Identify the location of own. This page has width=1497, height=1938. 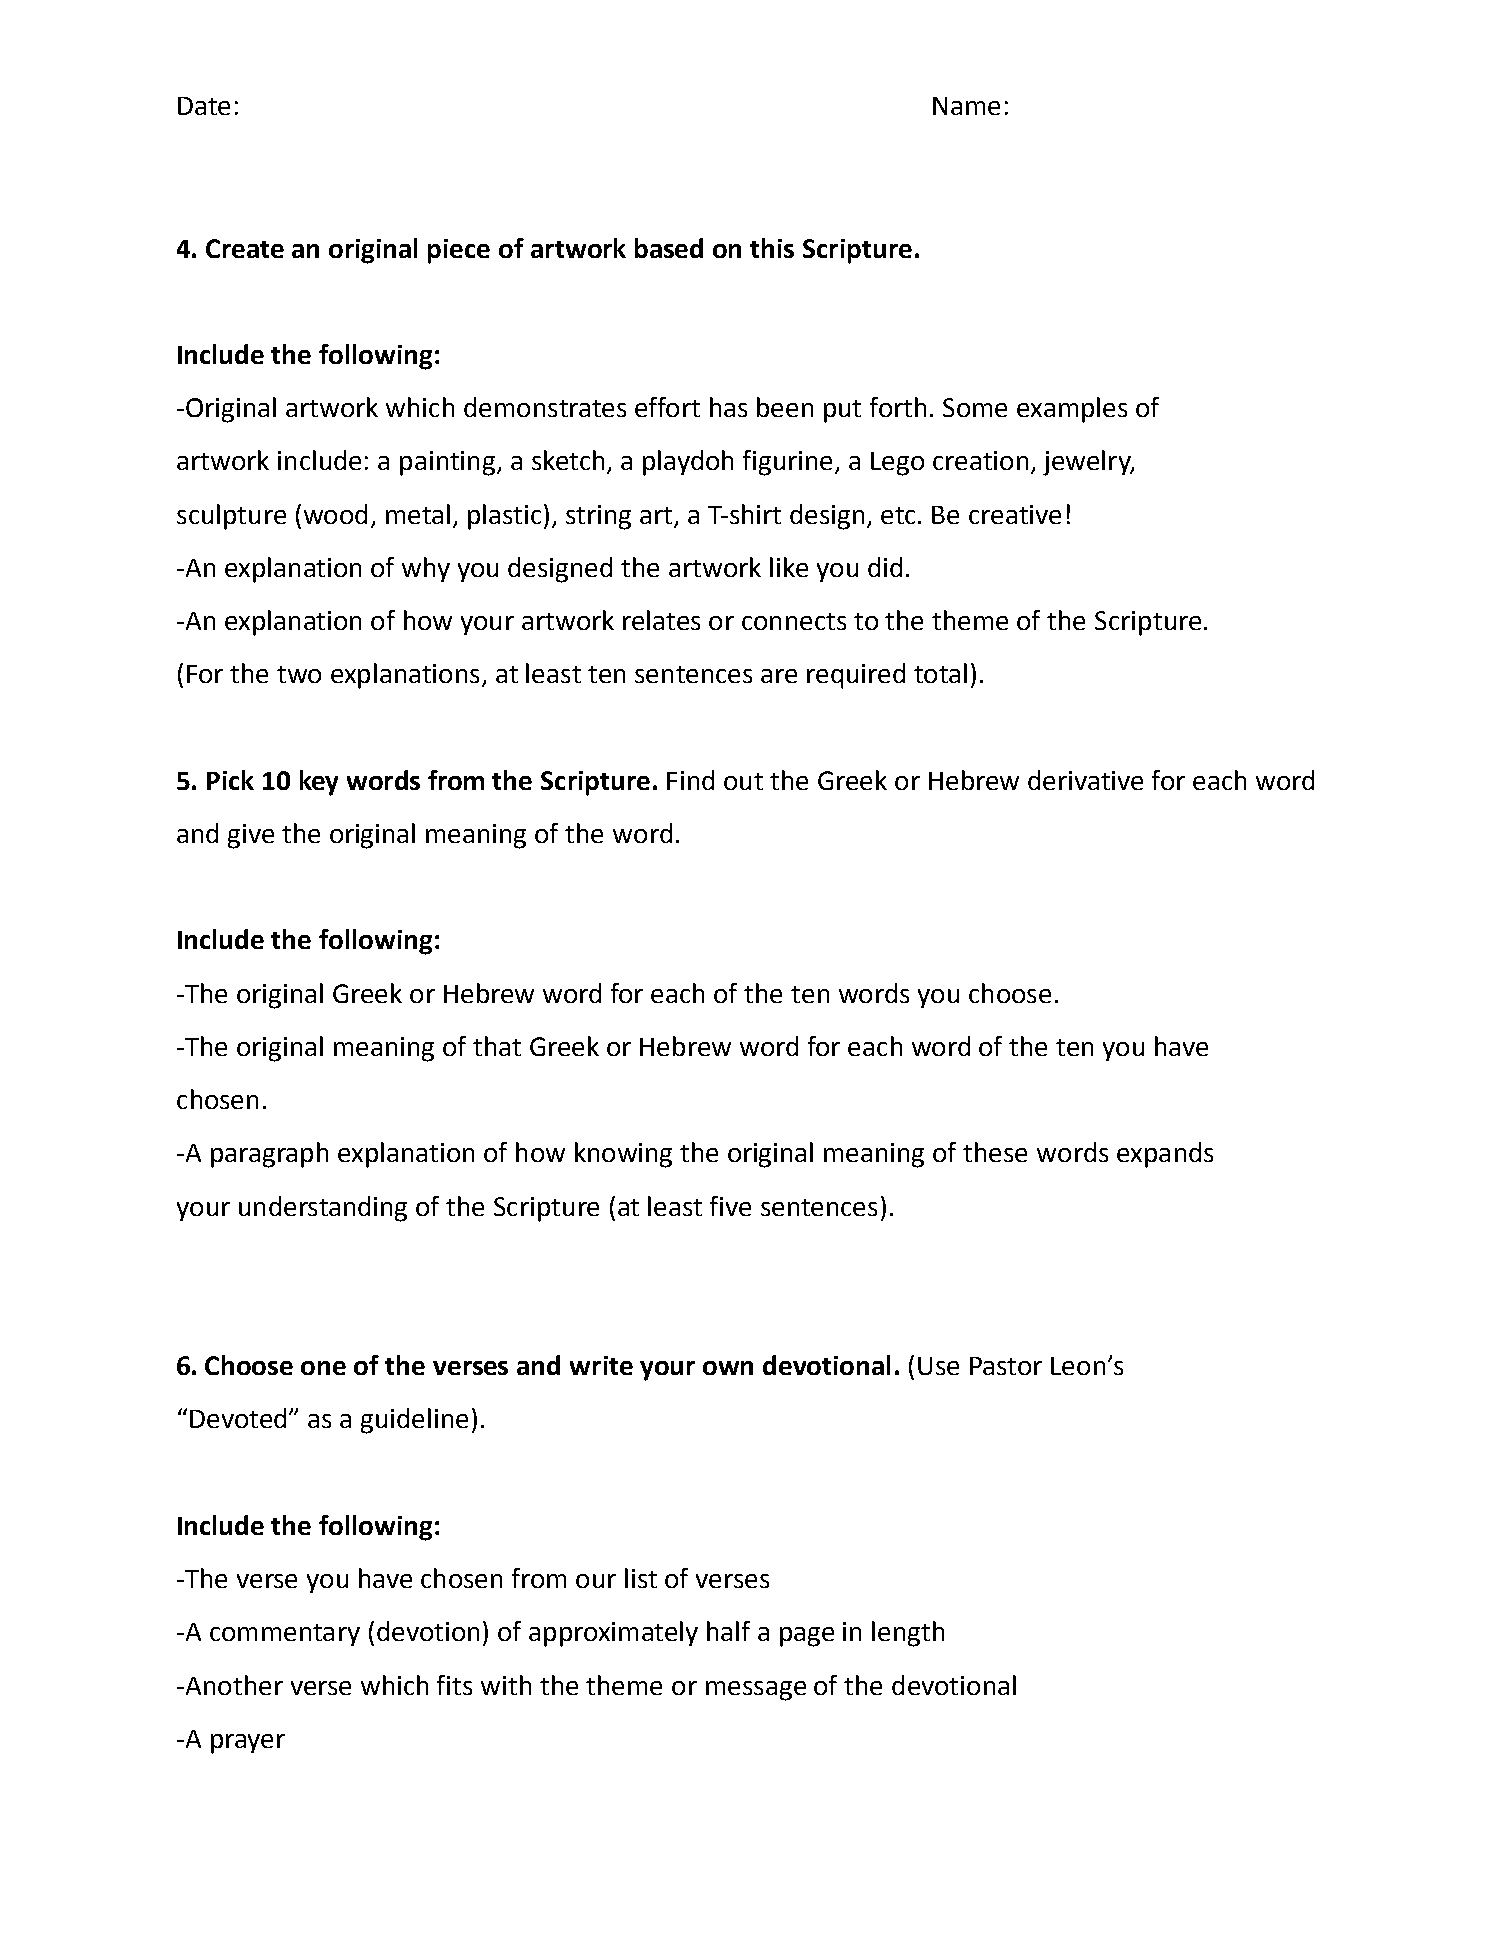
(728, 1368).
